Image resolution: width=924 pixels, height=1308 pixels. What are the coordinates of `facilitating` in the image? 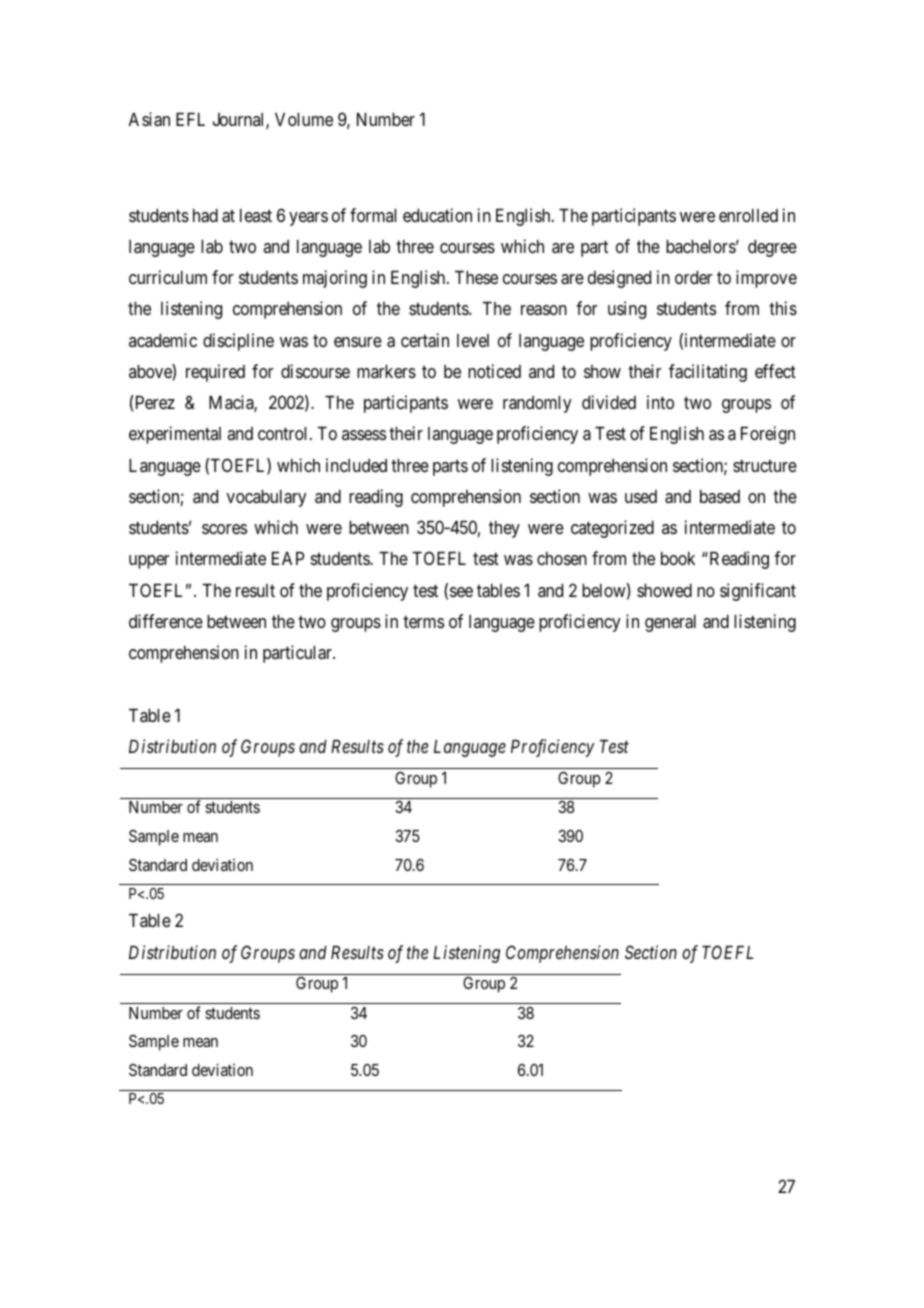 It's located at (708, 373).
